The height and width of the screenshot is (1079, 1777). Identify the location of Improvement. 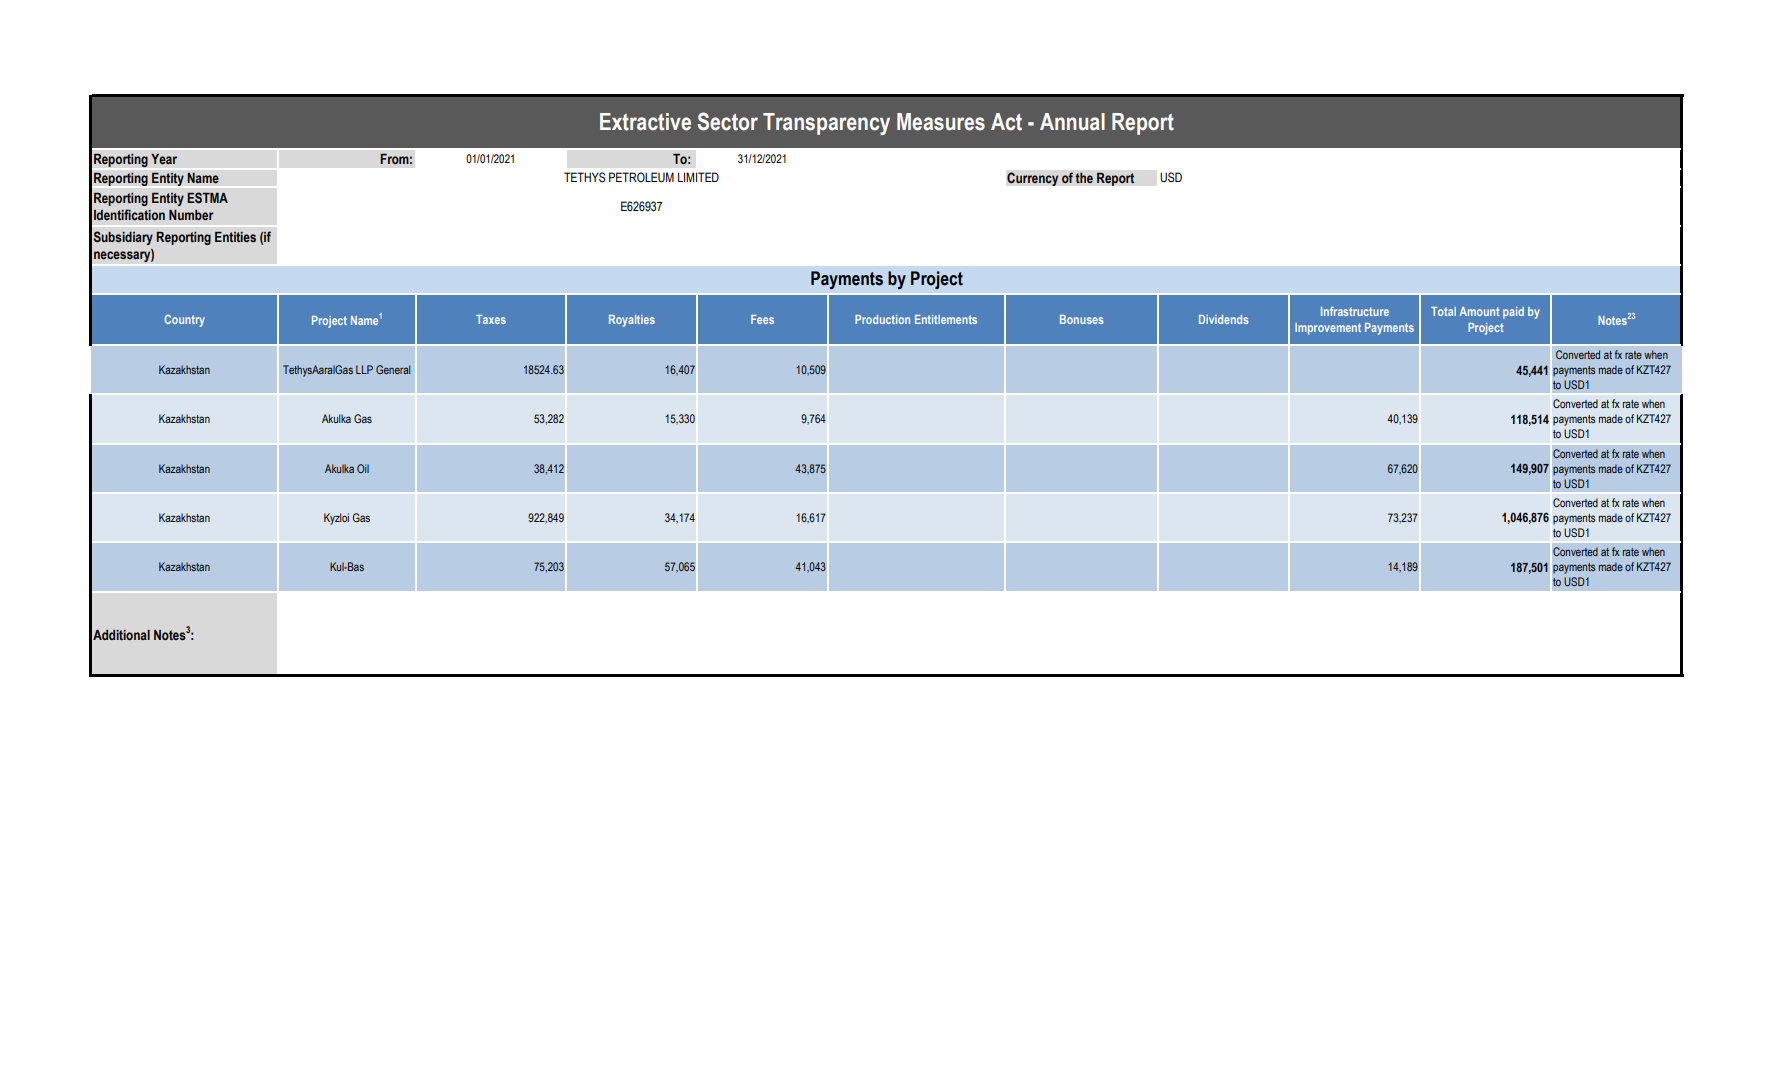
(1328, 329).
